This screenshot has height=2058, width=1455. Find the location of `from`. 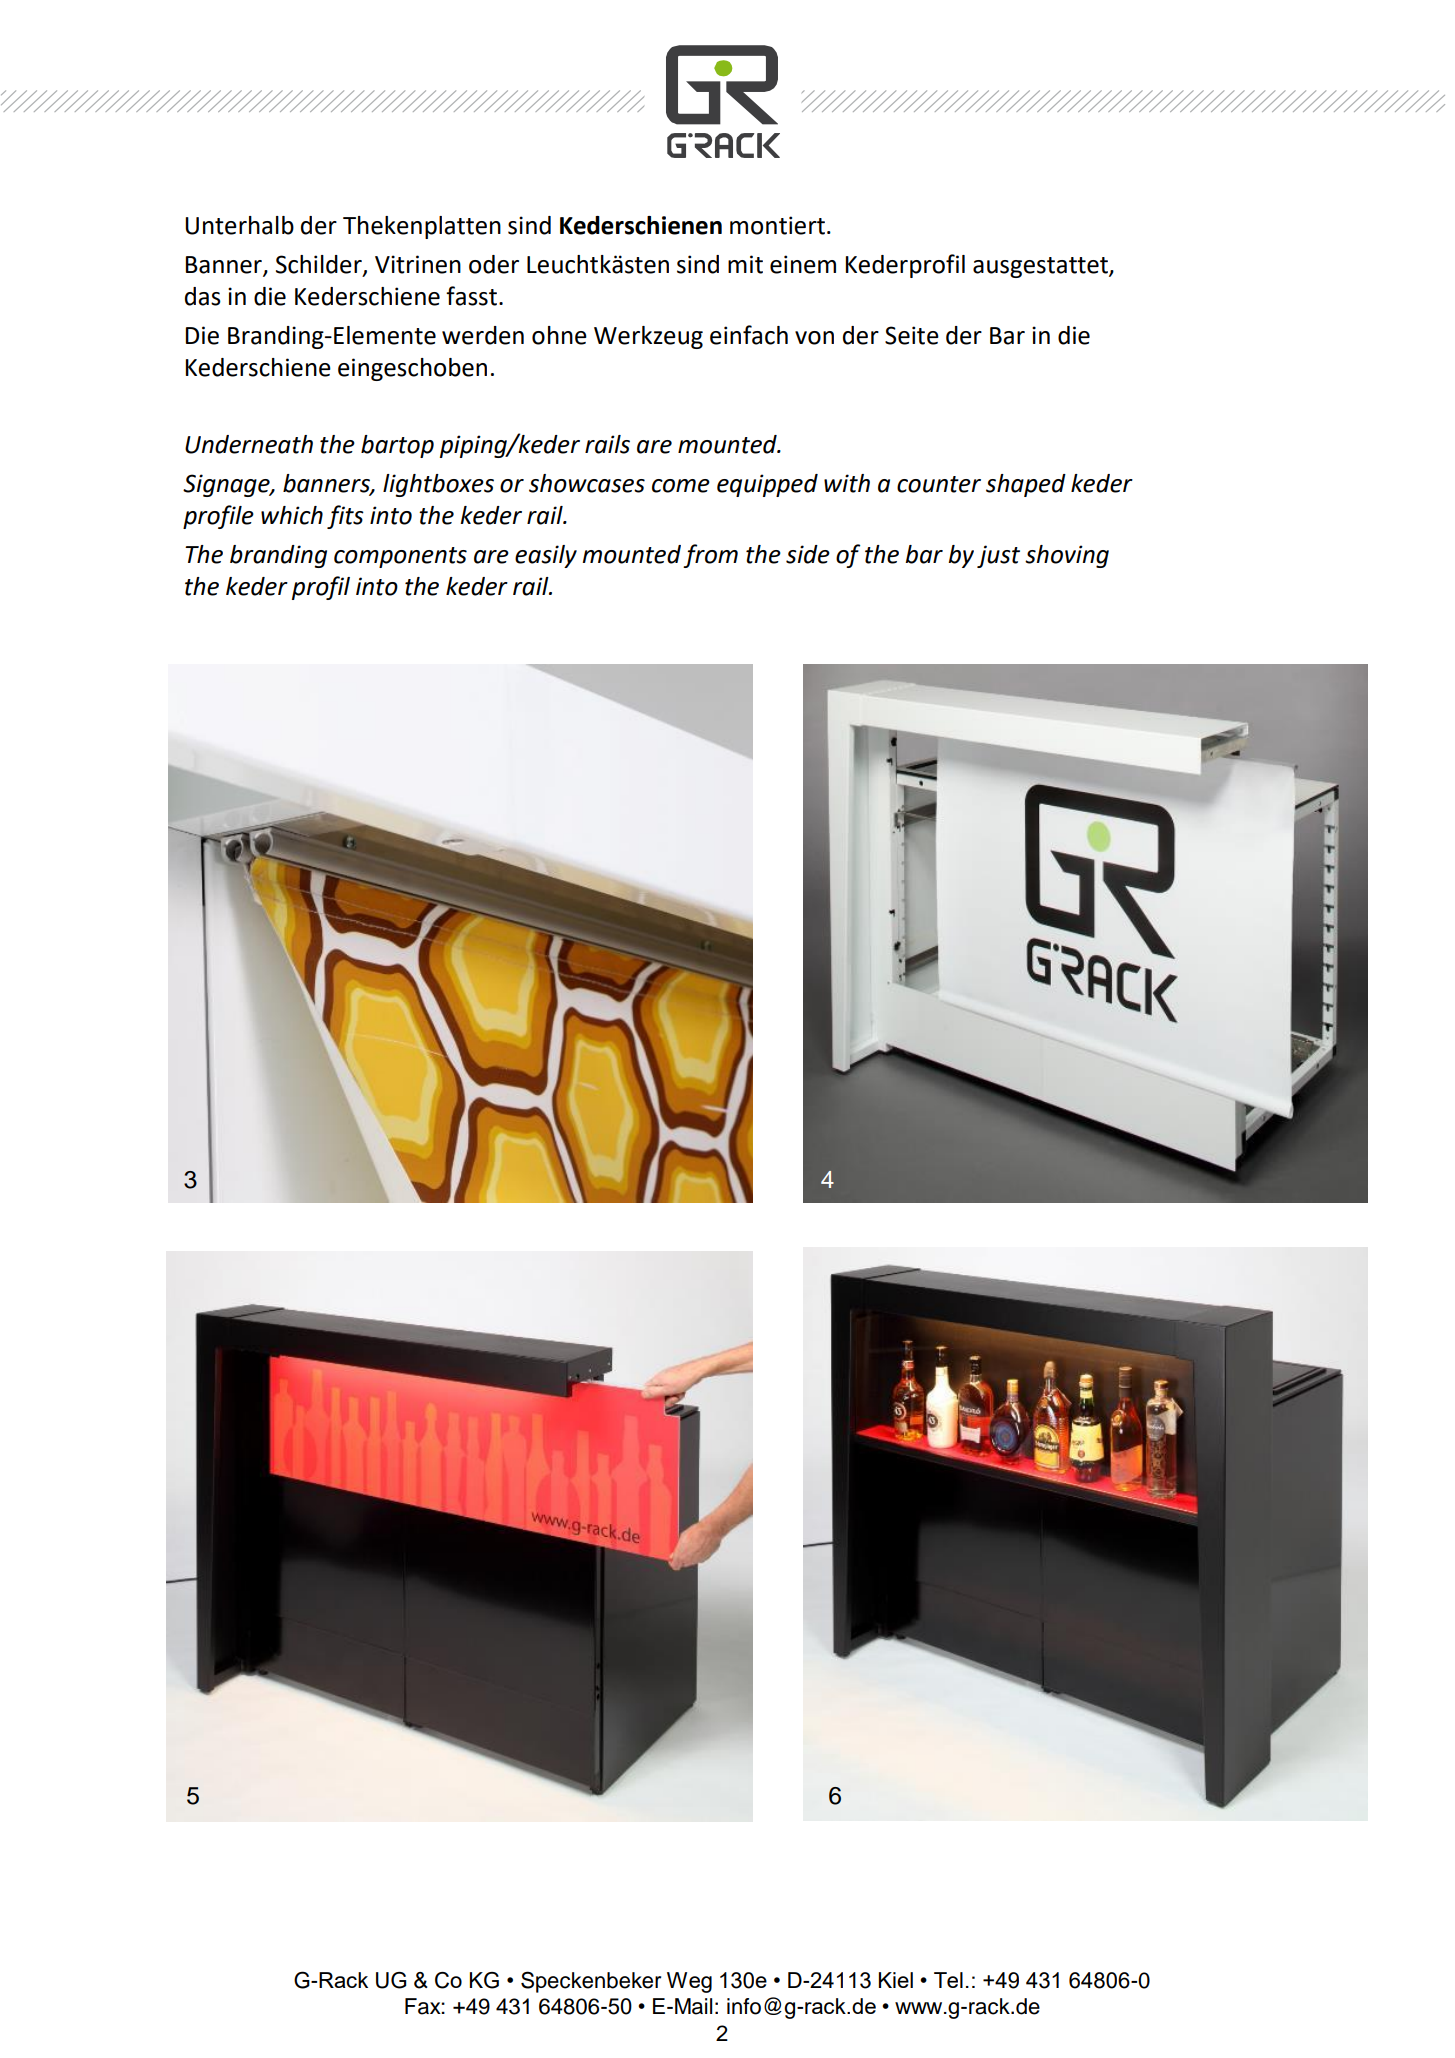

from is located at coordinates (710, 556).
